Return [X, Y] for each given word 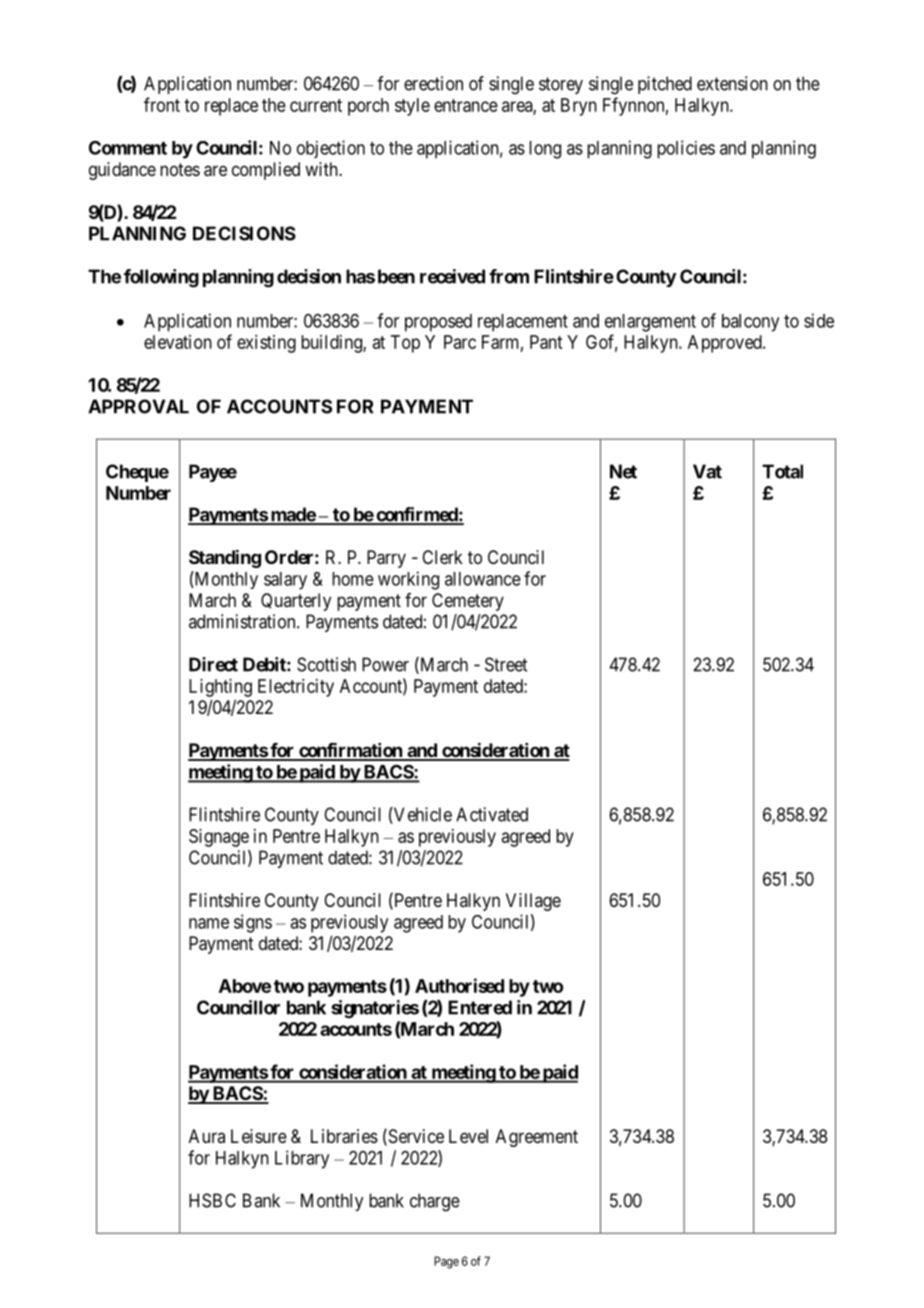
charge [435, 1202]
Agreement [537, 1138]
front [162, 104]
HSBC [212, 1200]
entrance [466, 105]
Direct [213, 664]
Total [782, 471]
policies [686, 149]
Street [506, 664]
